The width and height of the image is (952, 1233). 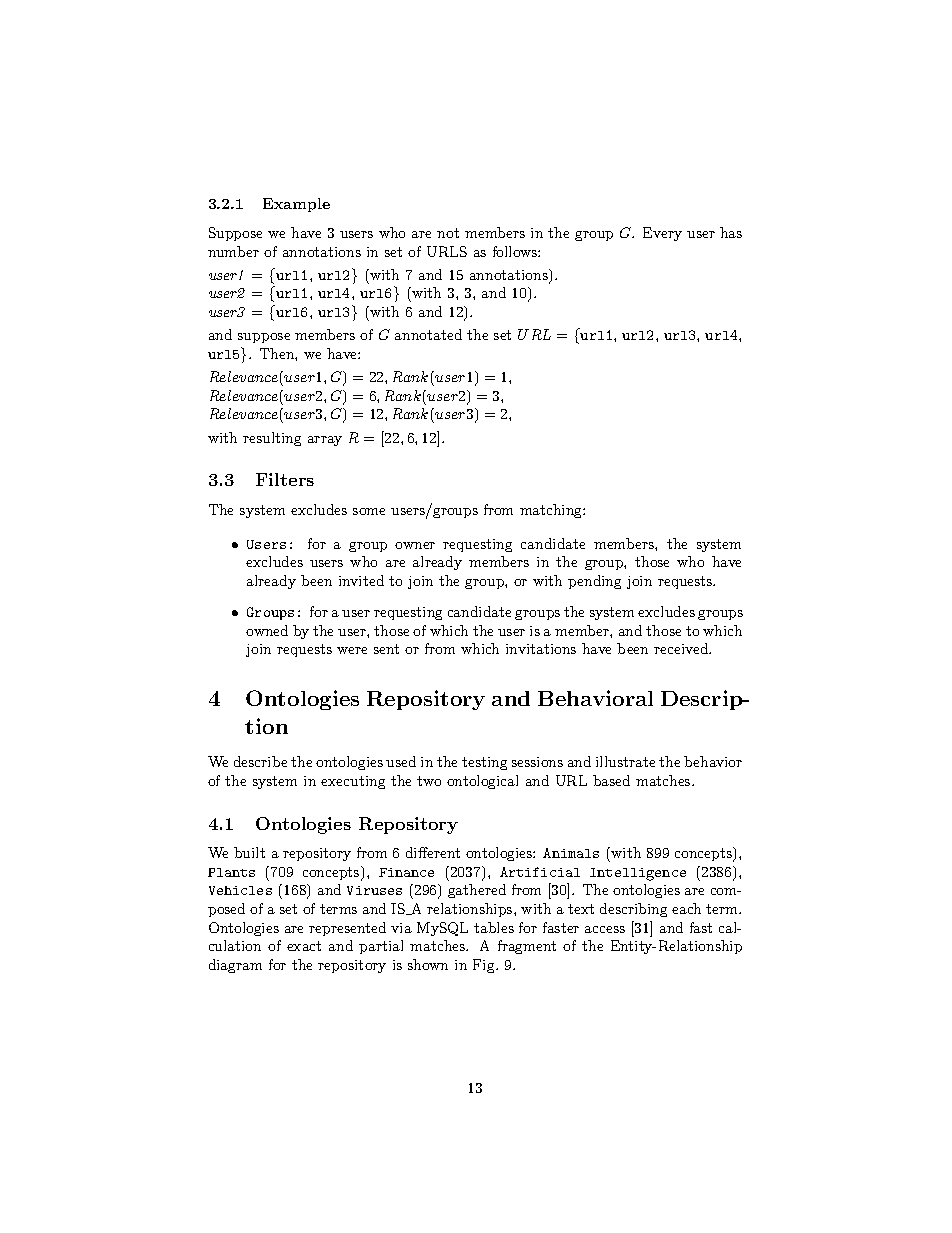 I want to click on exact, so click(x=304, y=946).
